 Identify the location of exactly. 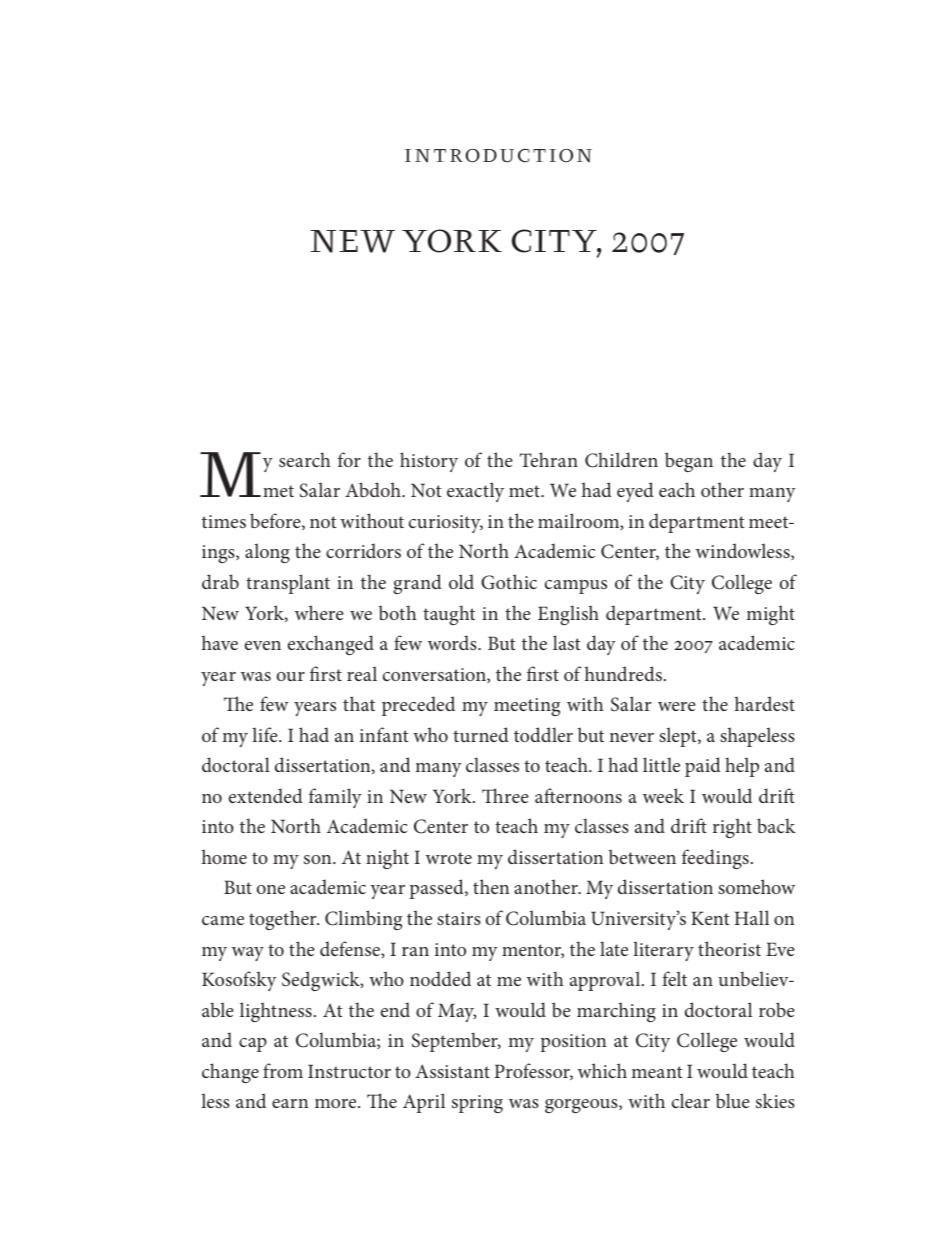
(475, 492).
